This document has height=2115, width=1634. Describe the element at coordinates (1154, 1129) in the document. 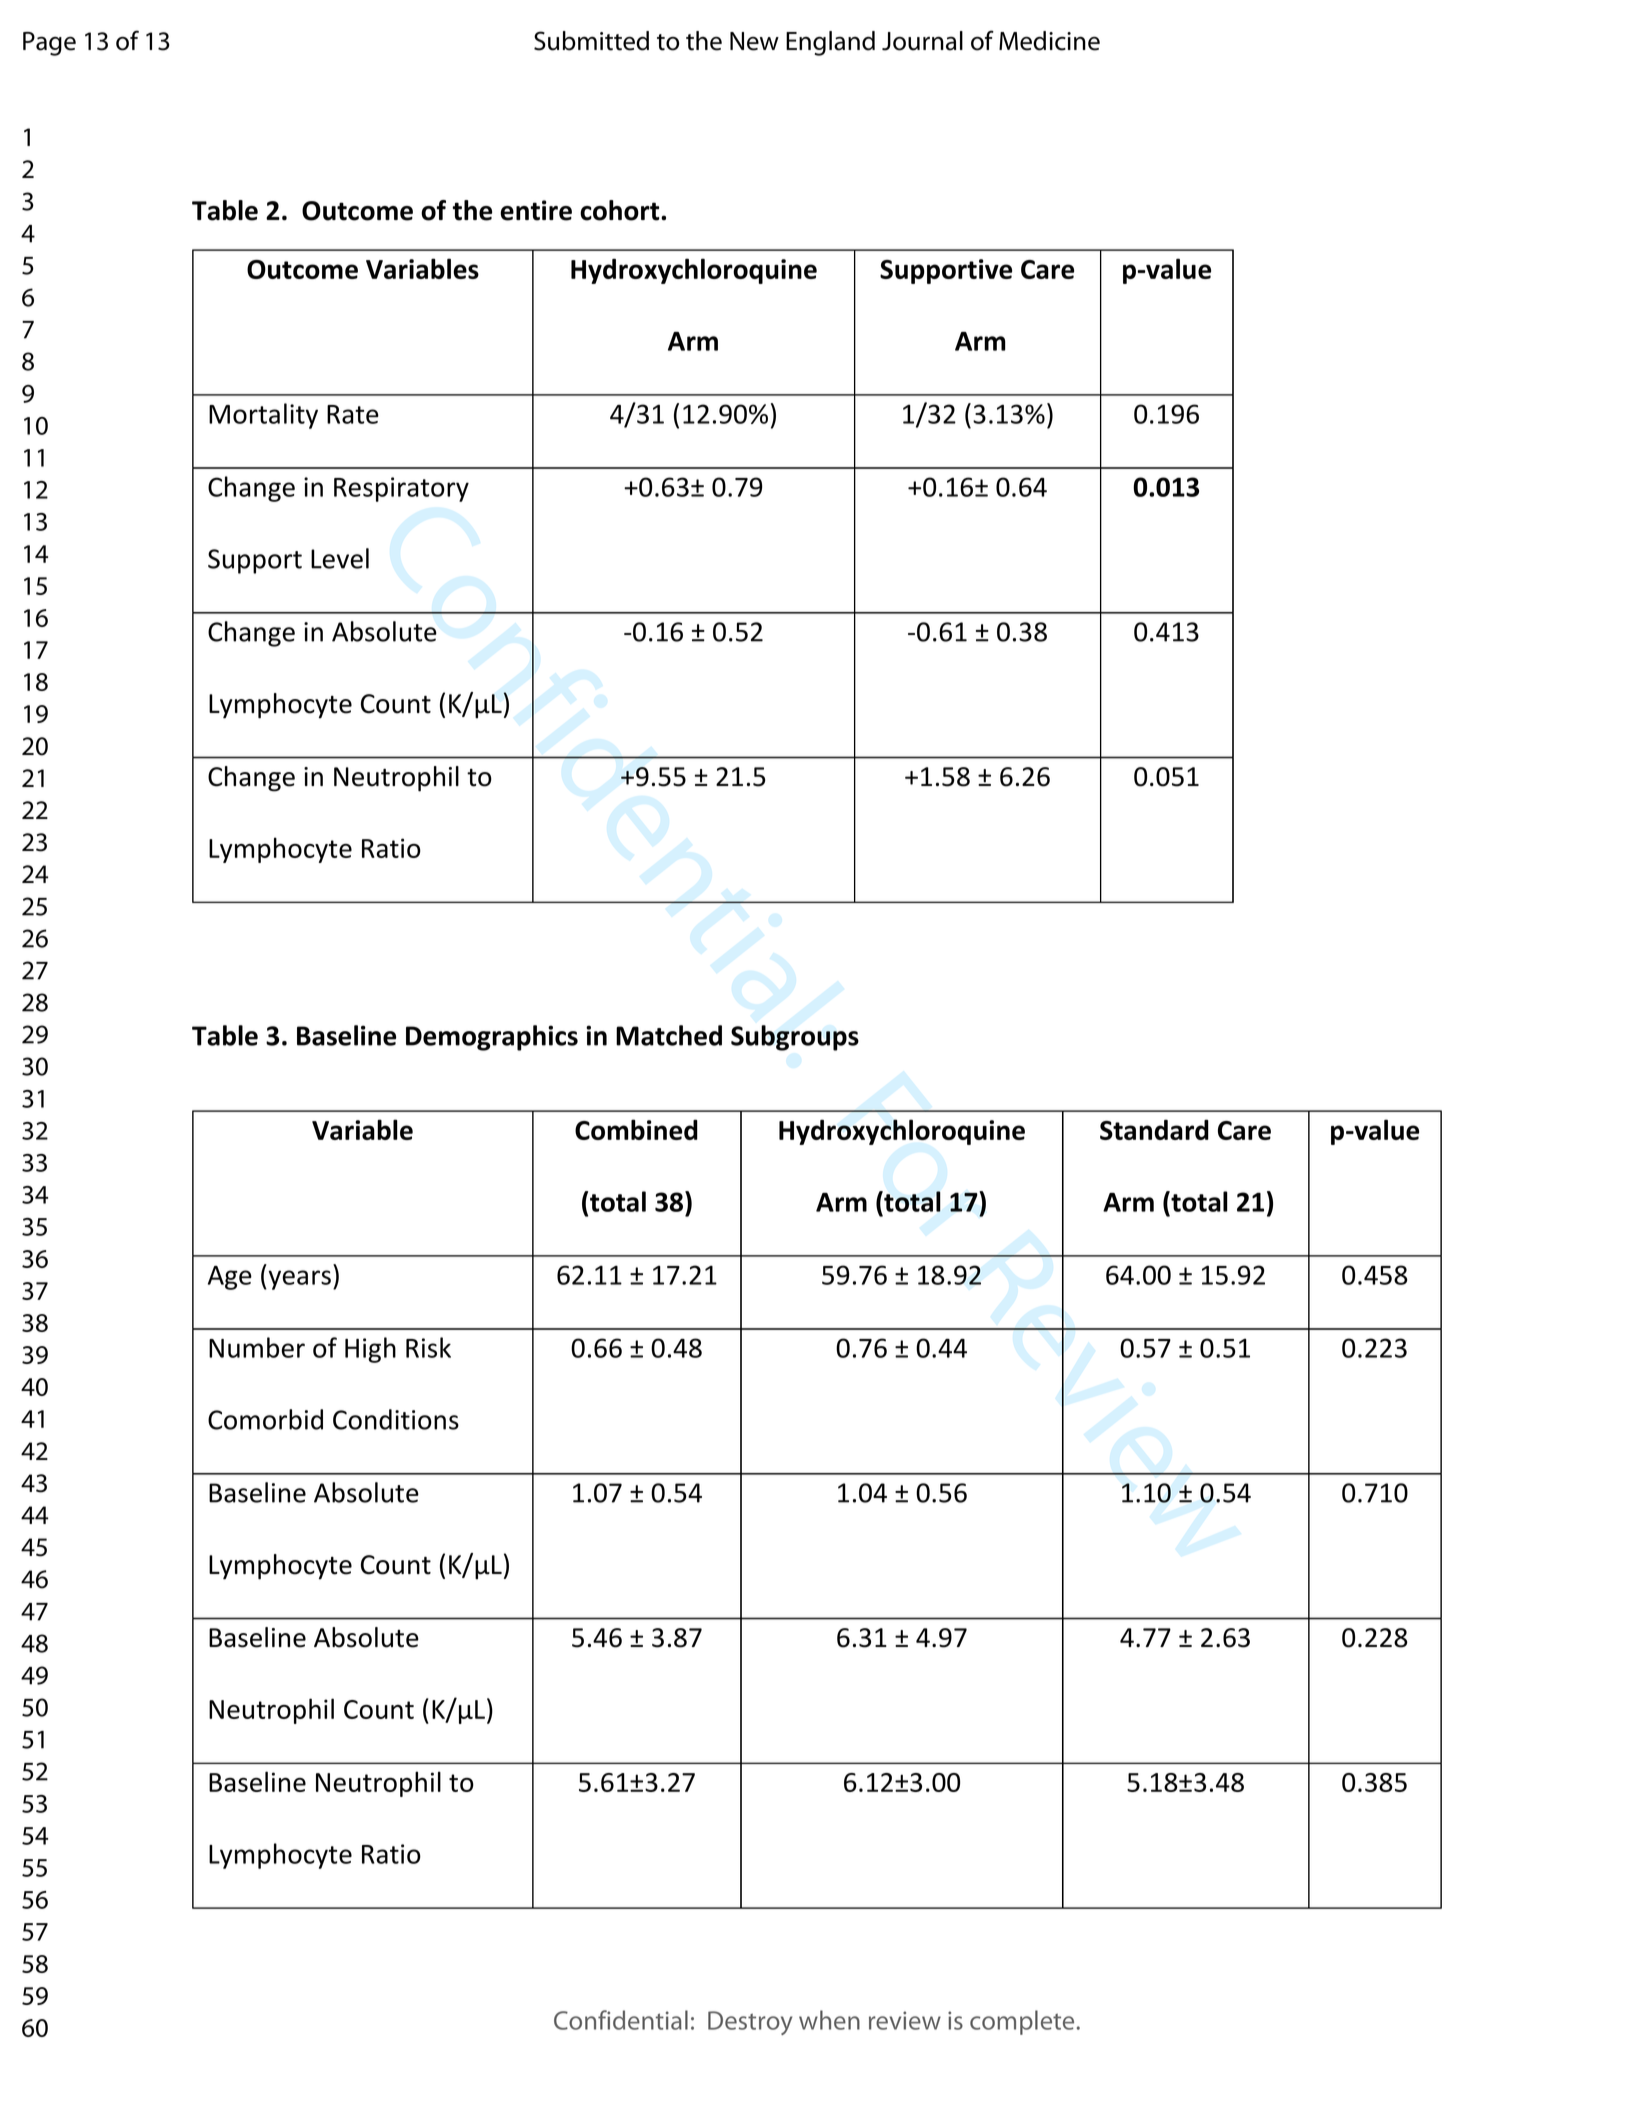

I see `Standard` at that location.
